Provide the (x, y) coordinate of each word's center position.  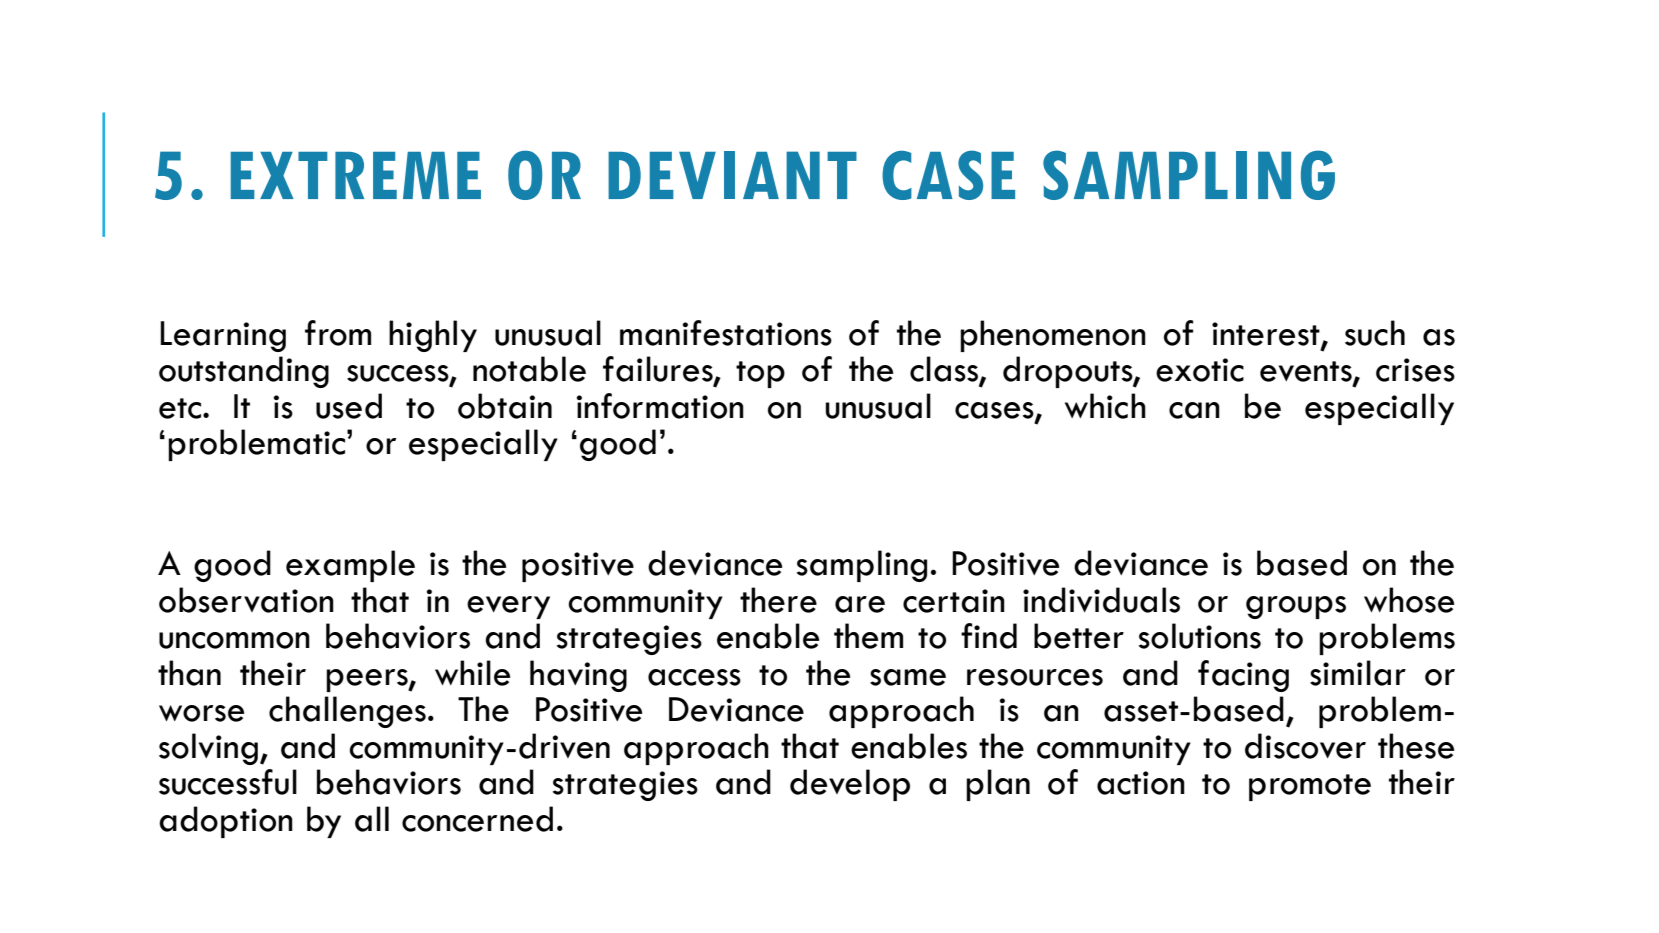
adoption (226, 822)
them (868, 636)
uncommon (234, 640)
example (350, 566)
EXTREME (356, 175)
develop (850, 785)
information (660, 406)
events (1307, 372)
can (1194, 410)
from (338, 333)
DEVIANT (732, 175)
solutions (1200, 636)
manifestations (726, 333)
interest (1267, 335)
